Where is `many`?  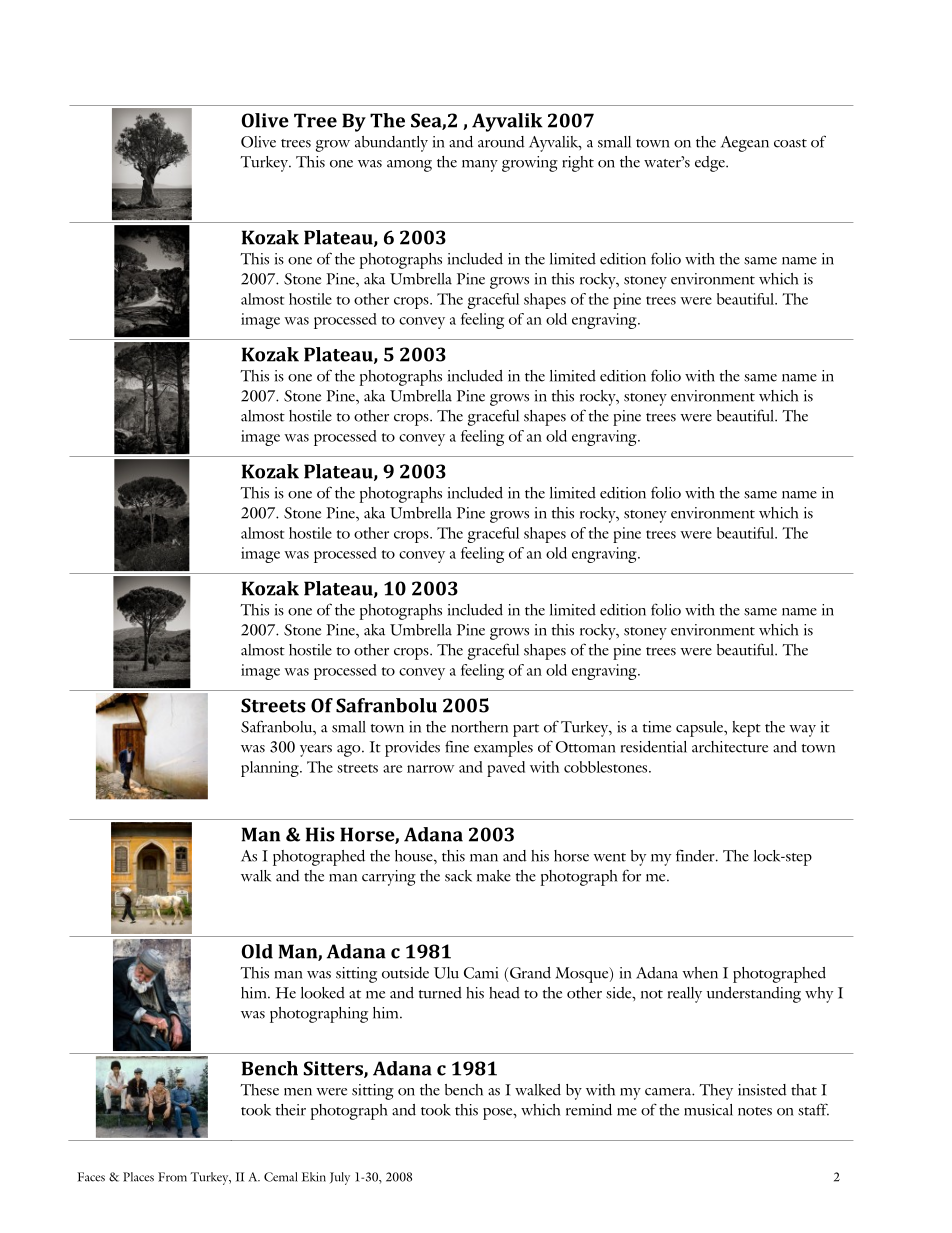 many is located at coordinates (480, 166).
